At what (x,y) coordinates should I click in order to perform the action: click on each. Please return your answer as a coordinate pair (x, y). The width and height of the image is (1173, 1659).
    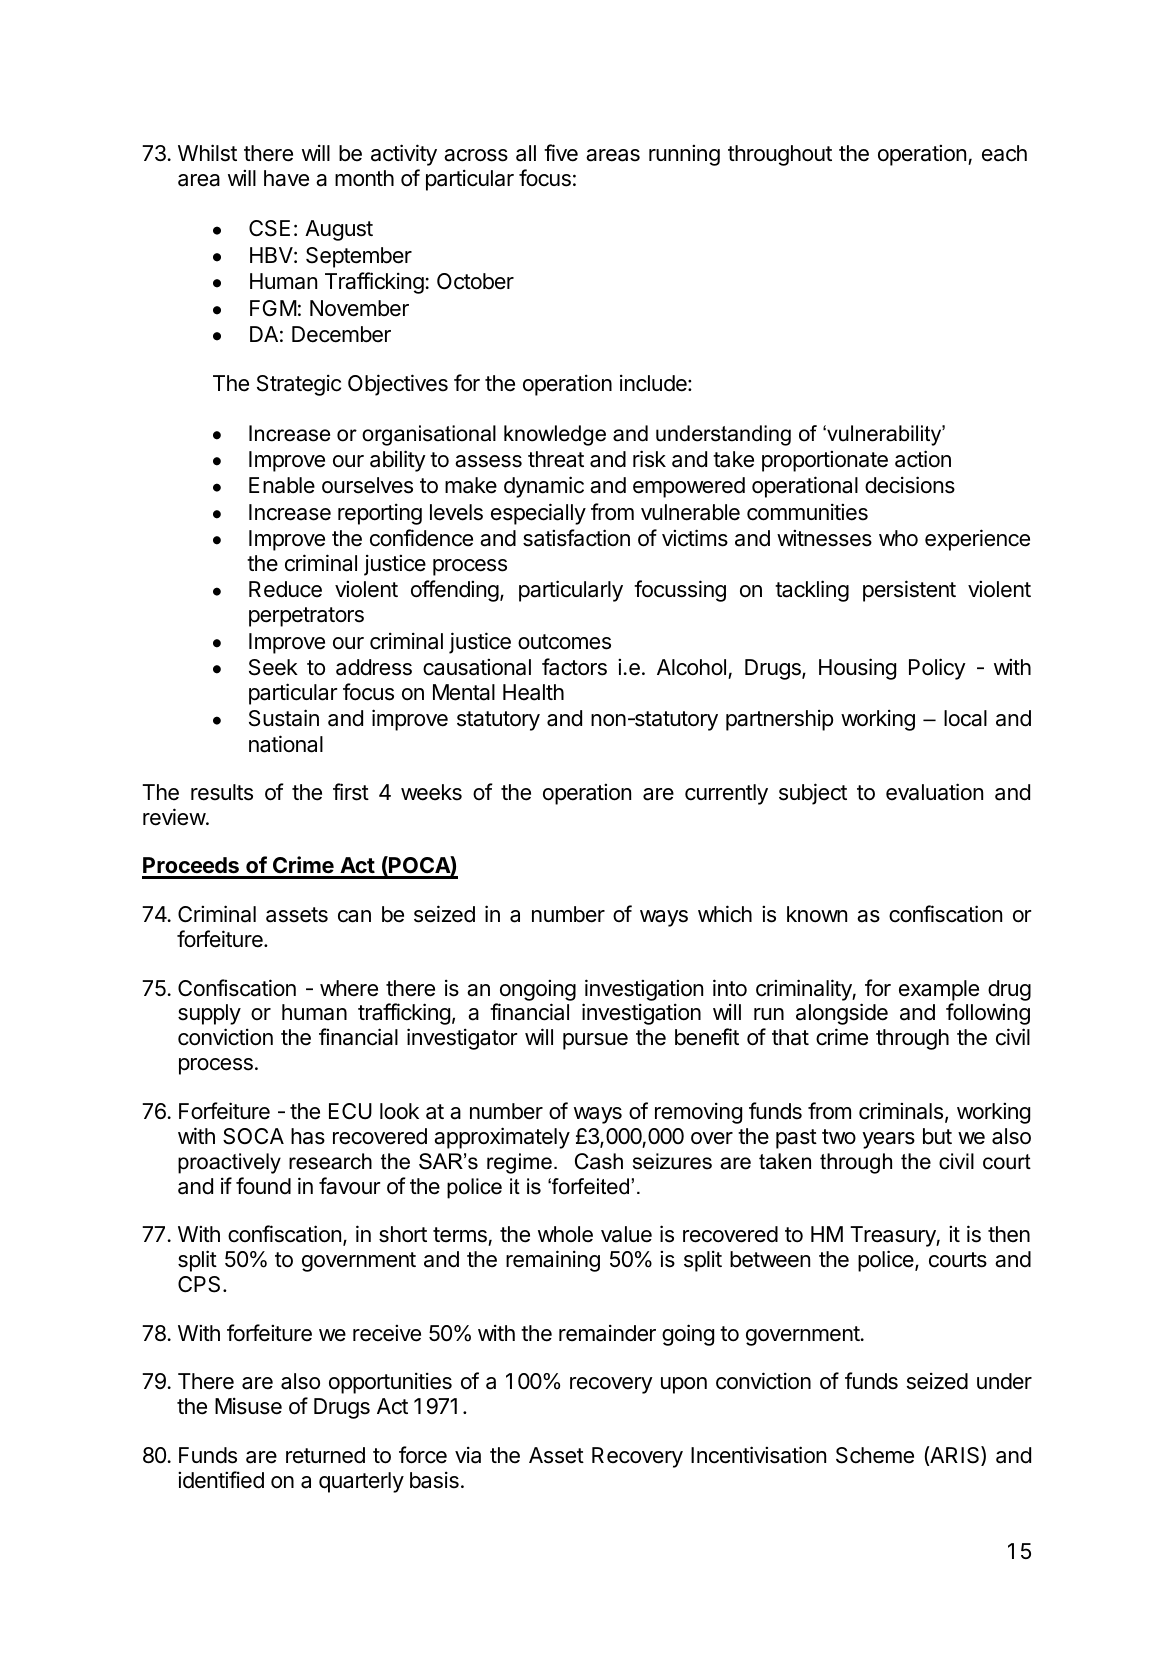
    Looking at the image, I should click on (1004, 153).
